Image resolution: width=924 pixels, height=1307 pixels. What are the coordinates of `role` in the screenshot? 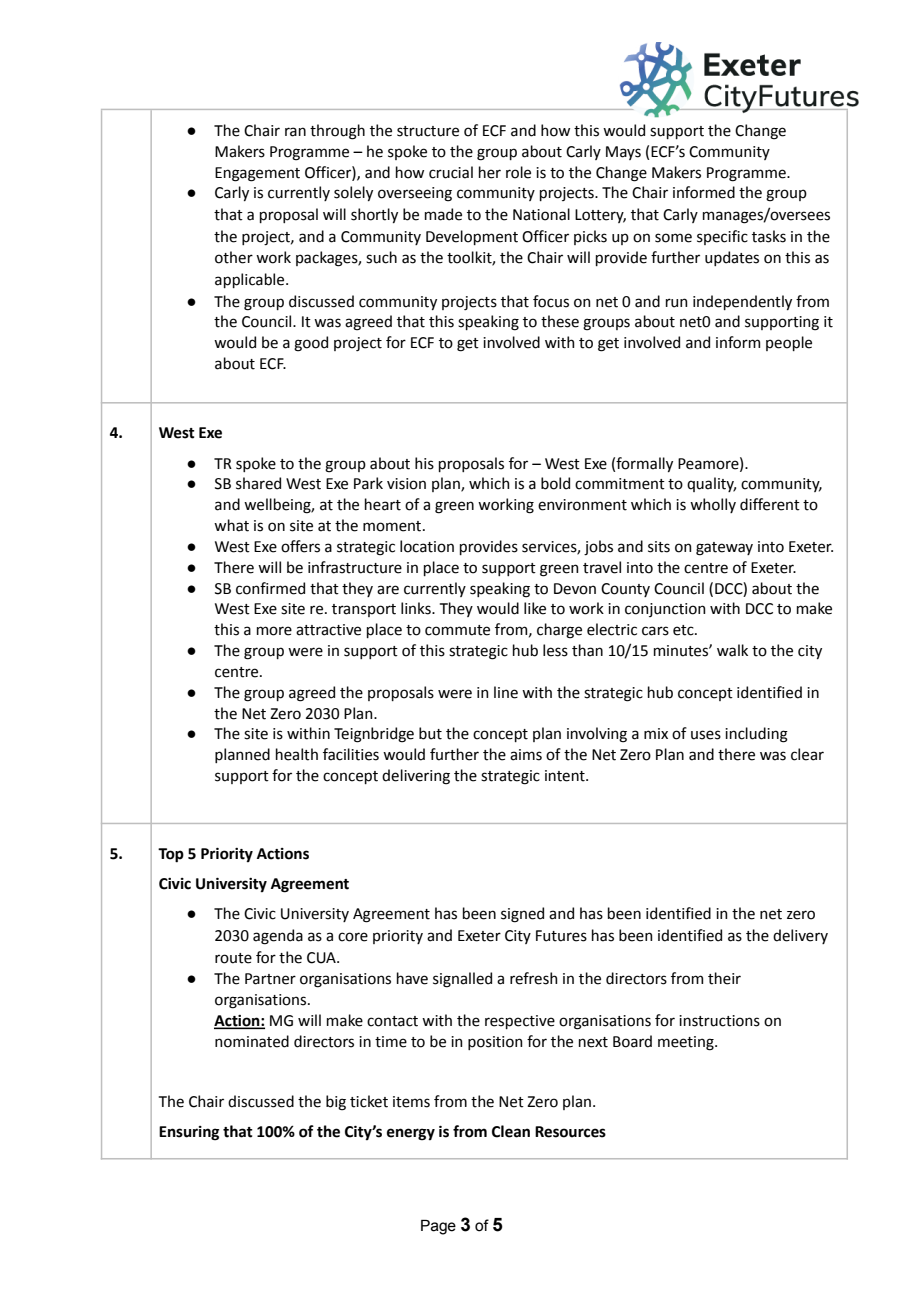 It's located at (518, 172).
